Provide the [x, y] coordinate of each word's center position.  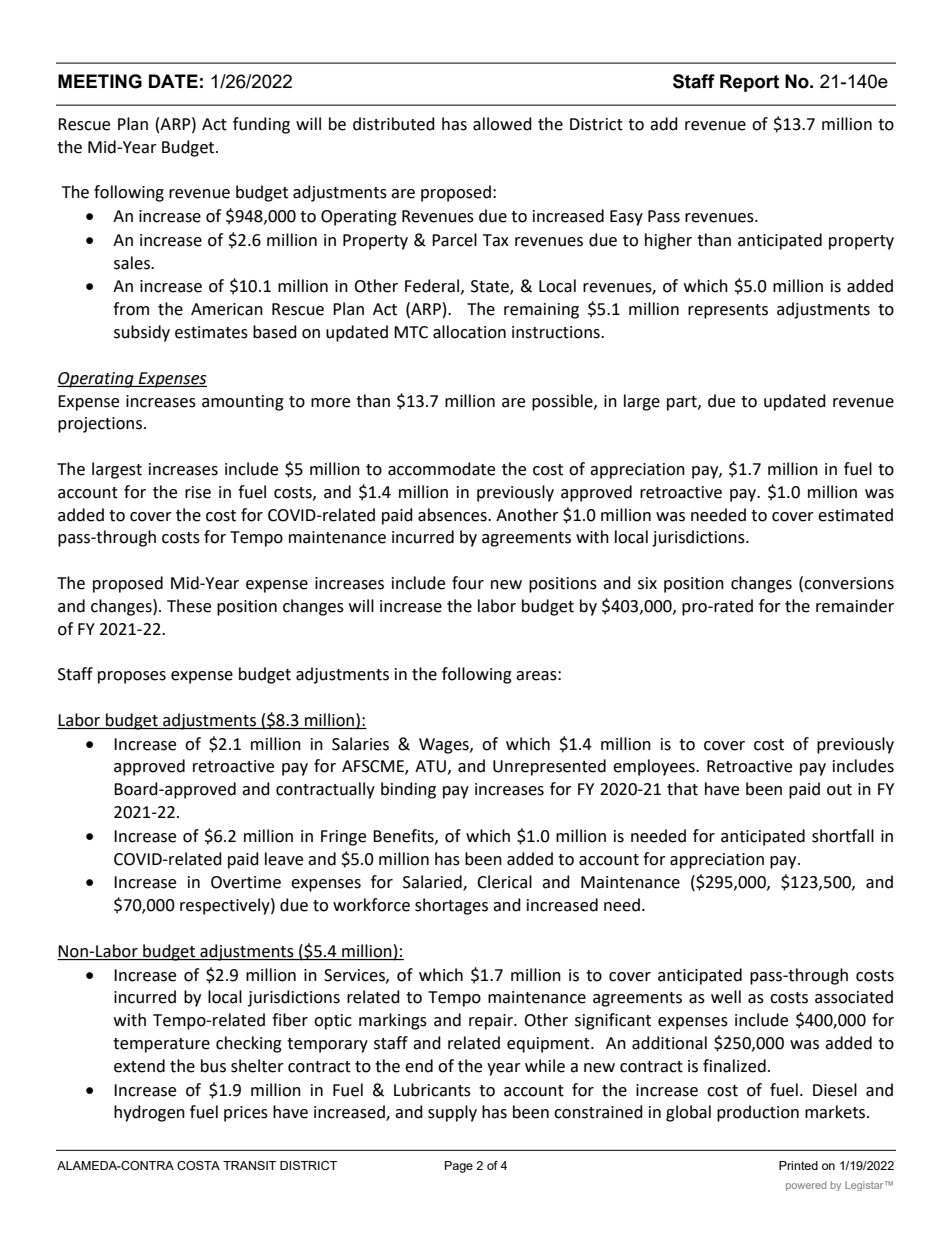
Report [749, 83]
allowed [502, 124]
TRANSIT [249, 1165]
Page [459, 1167]
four [468, 583]
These [189, 606]
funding [261, 125]
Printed [798, 1165]
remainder [855, 606]
